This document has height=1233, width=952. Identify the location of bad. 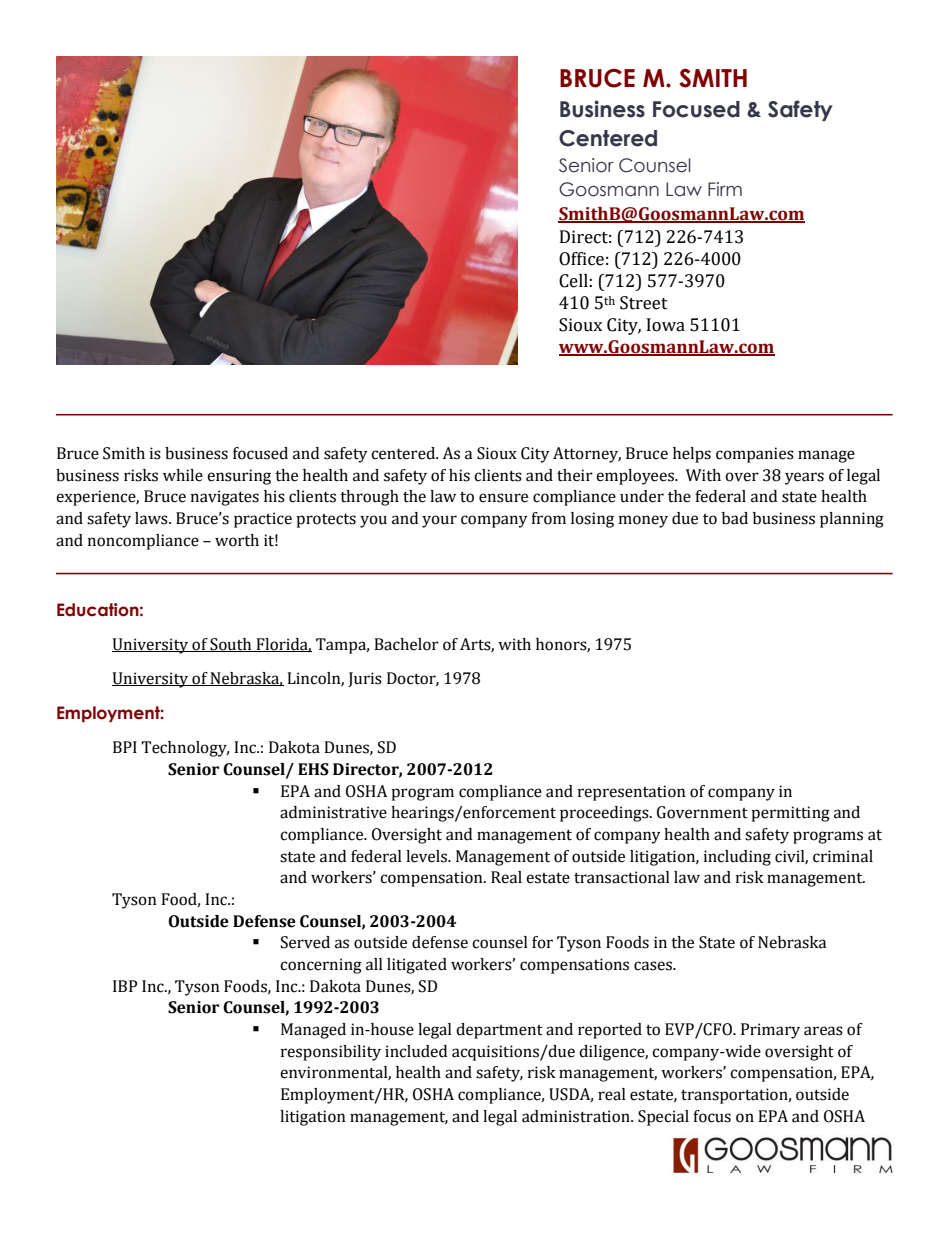
(735, 518).
